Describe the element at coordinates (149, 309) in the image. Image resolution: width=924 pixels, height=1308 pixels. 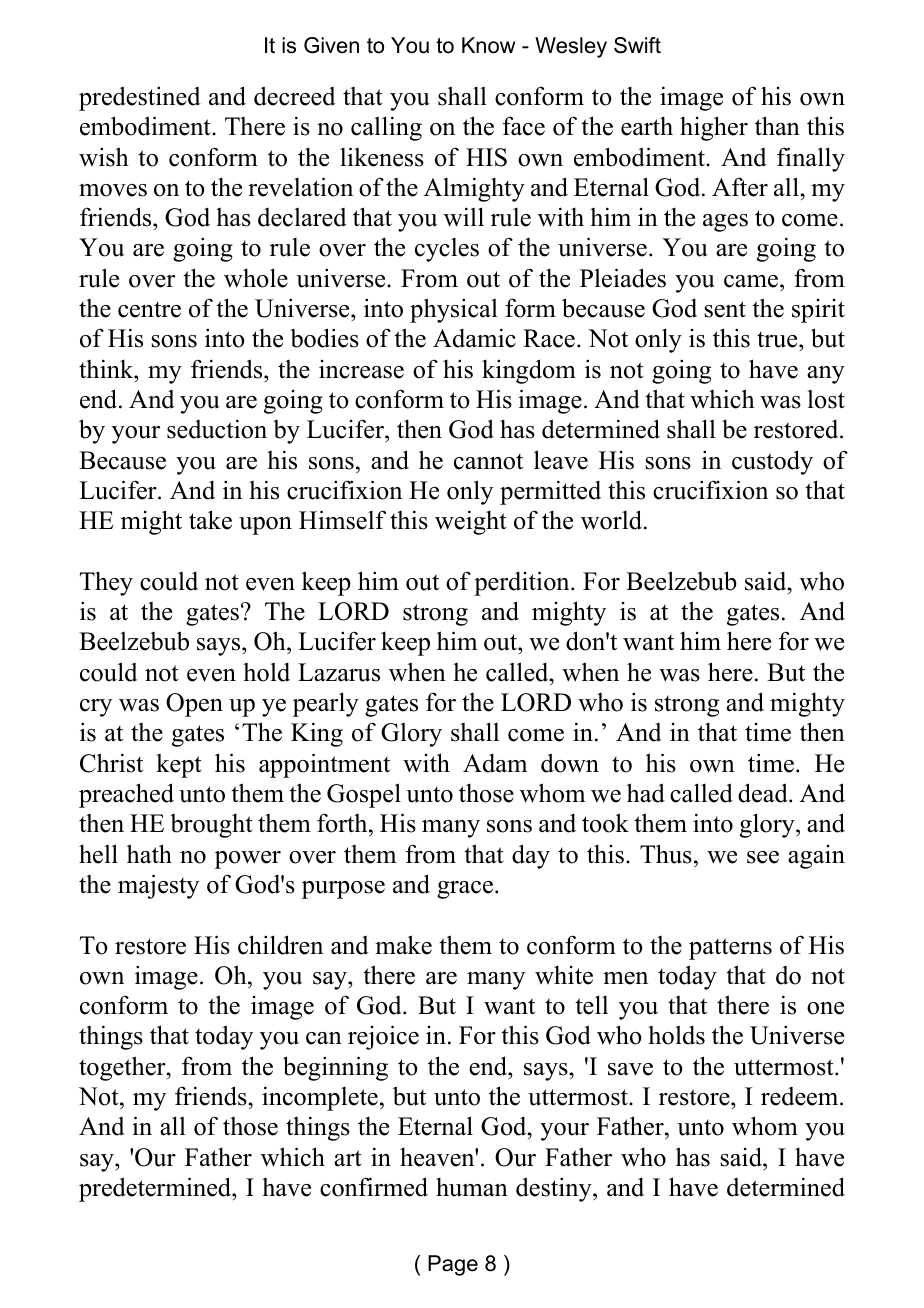
I see `centre` at that location.
